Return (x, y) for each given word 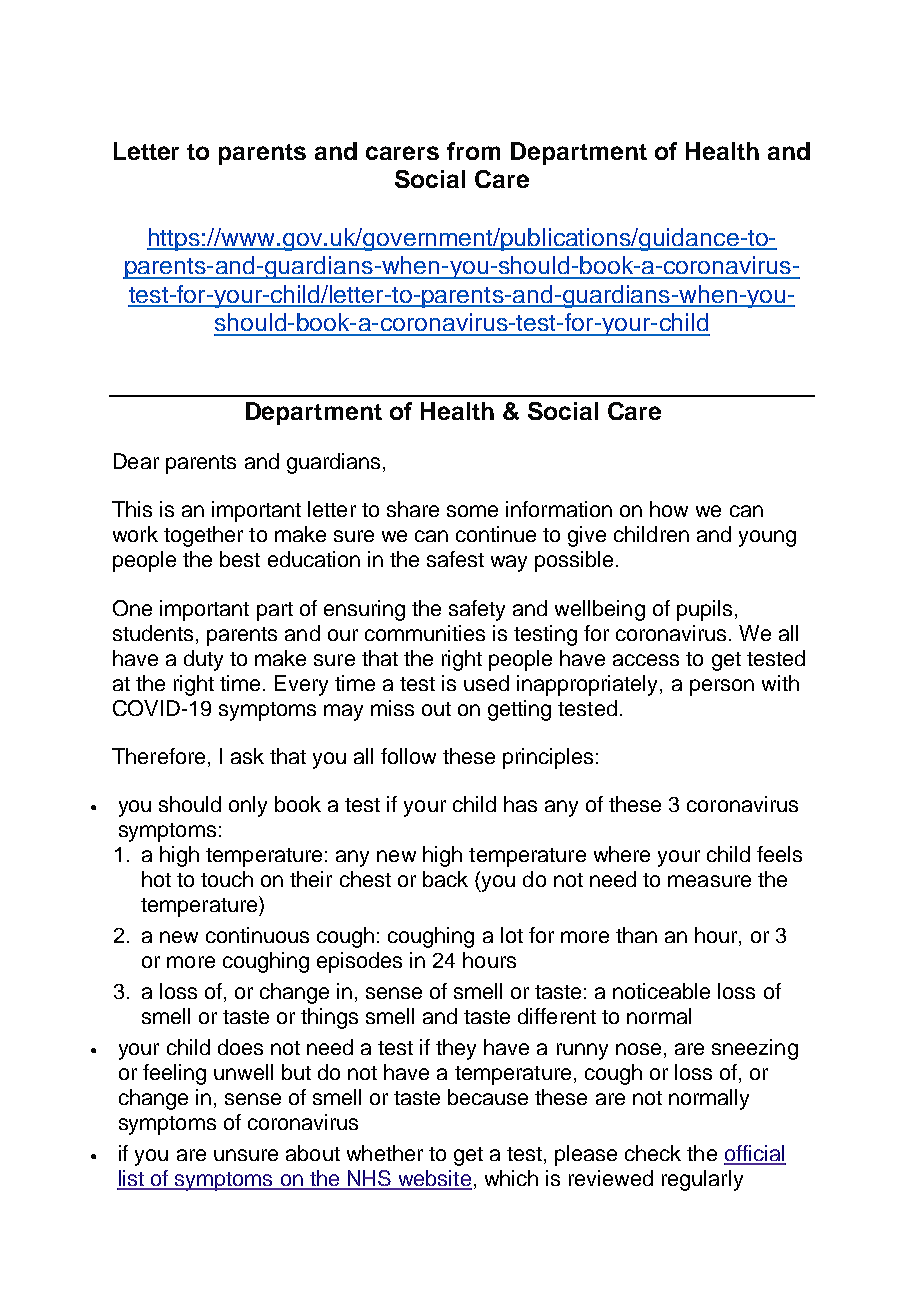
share (413, 509)
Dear (136, 461)
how (669, 509)
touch (227, 879)
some (472, 511)
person (722, 687)
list (131, 1179)
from (473, 151)
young (767, 538)
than (636, 935)
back (445, 879)
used (486, 683)
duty (203, 660)
